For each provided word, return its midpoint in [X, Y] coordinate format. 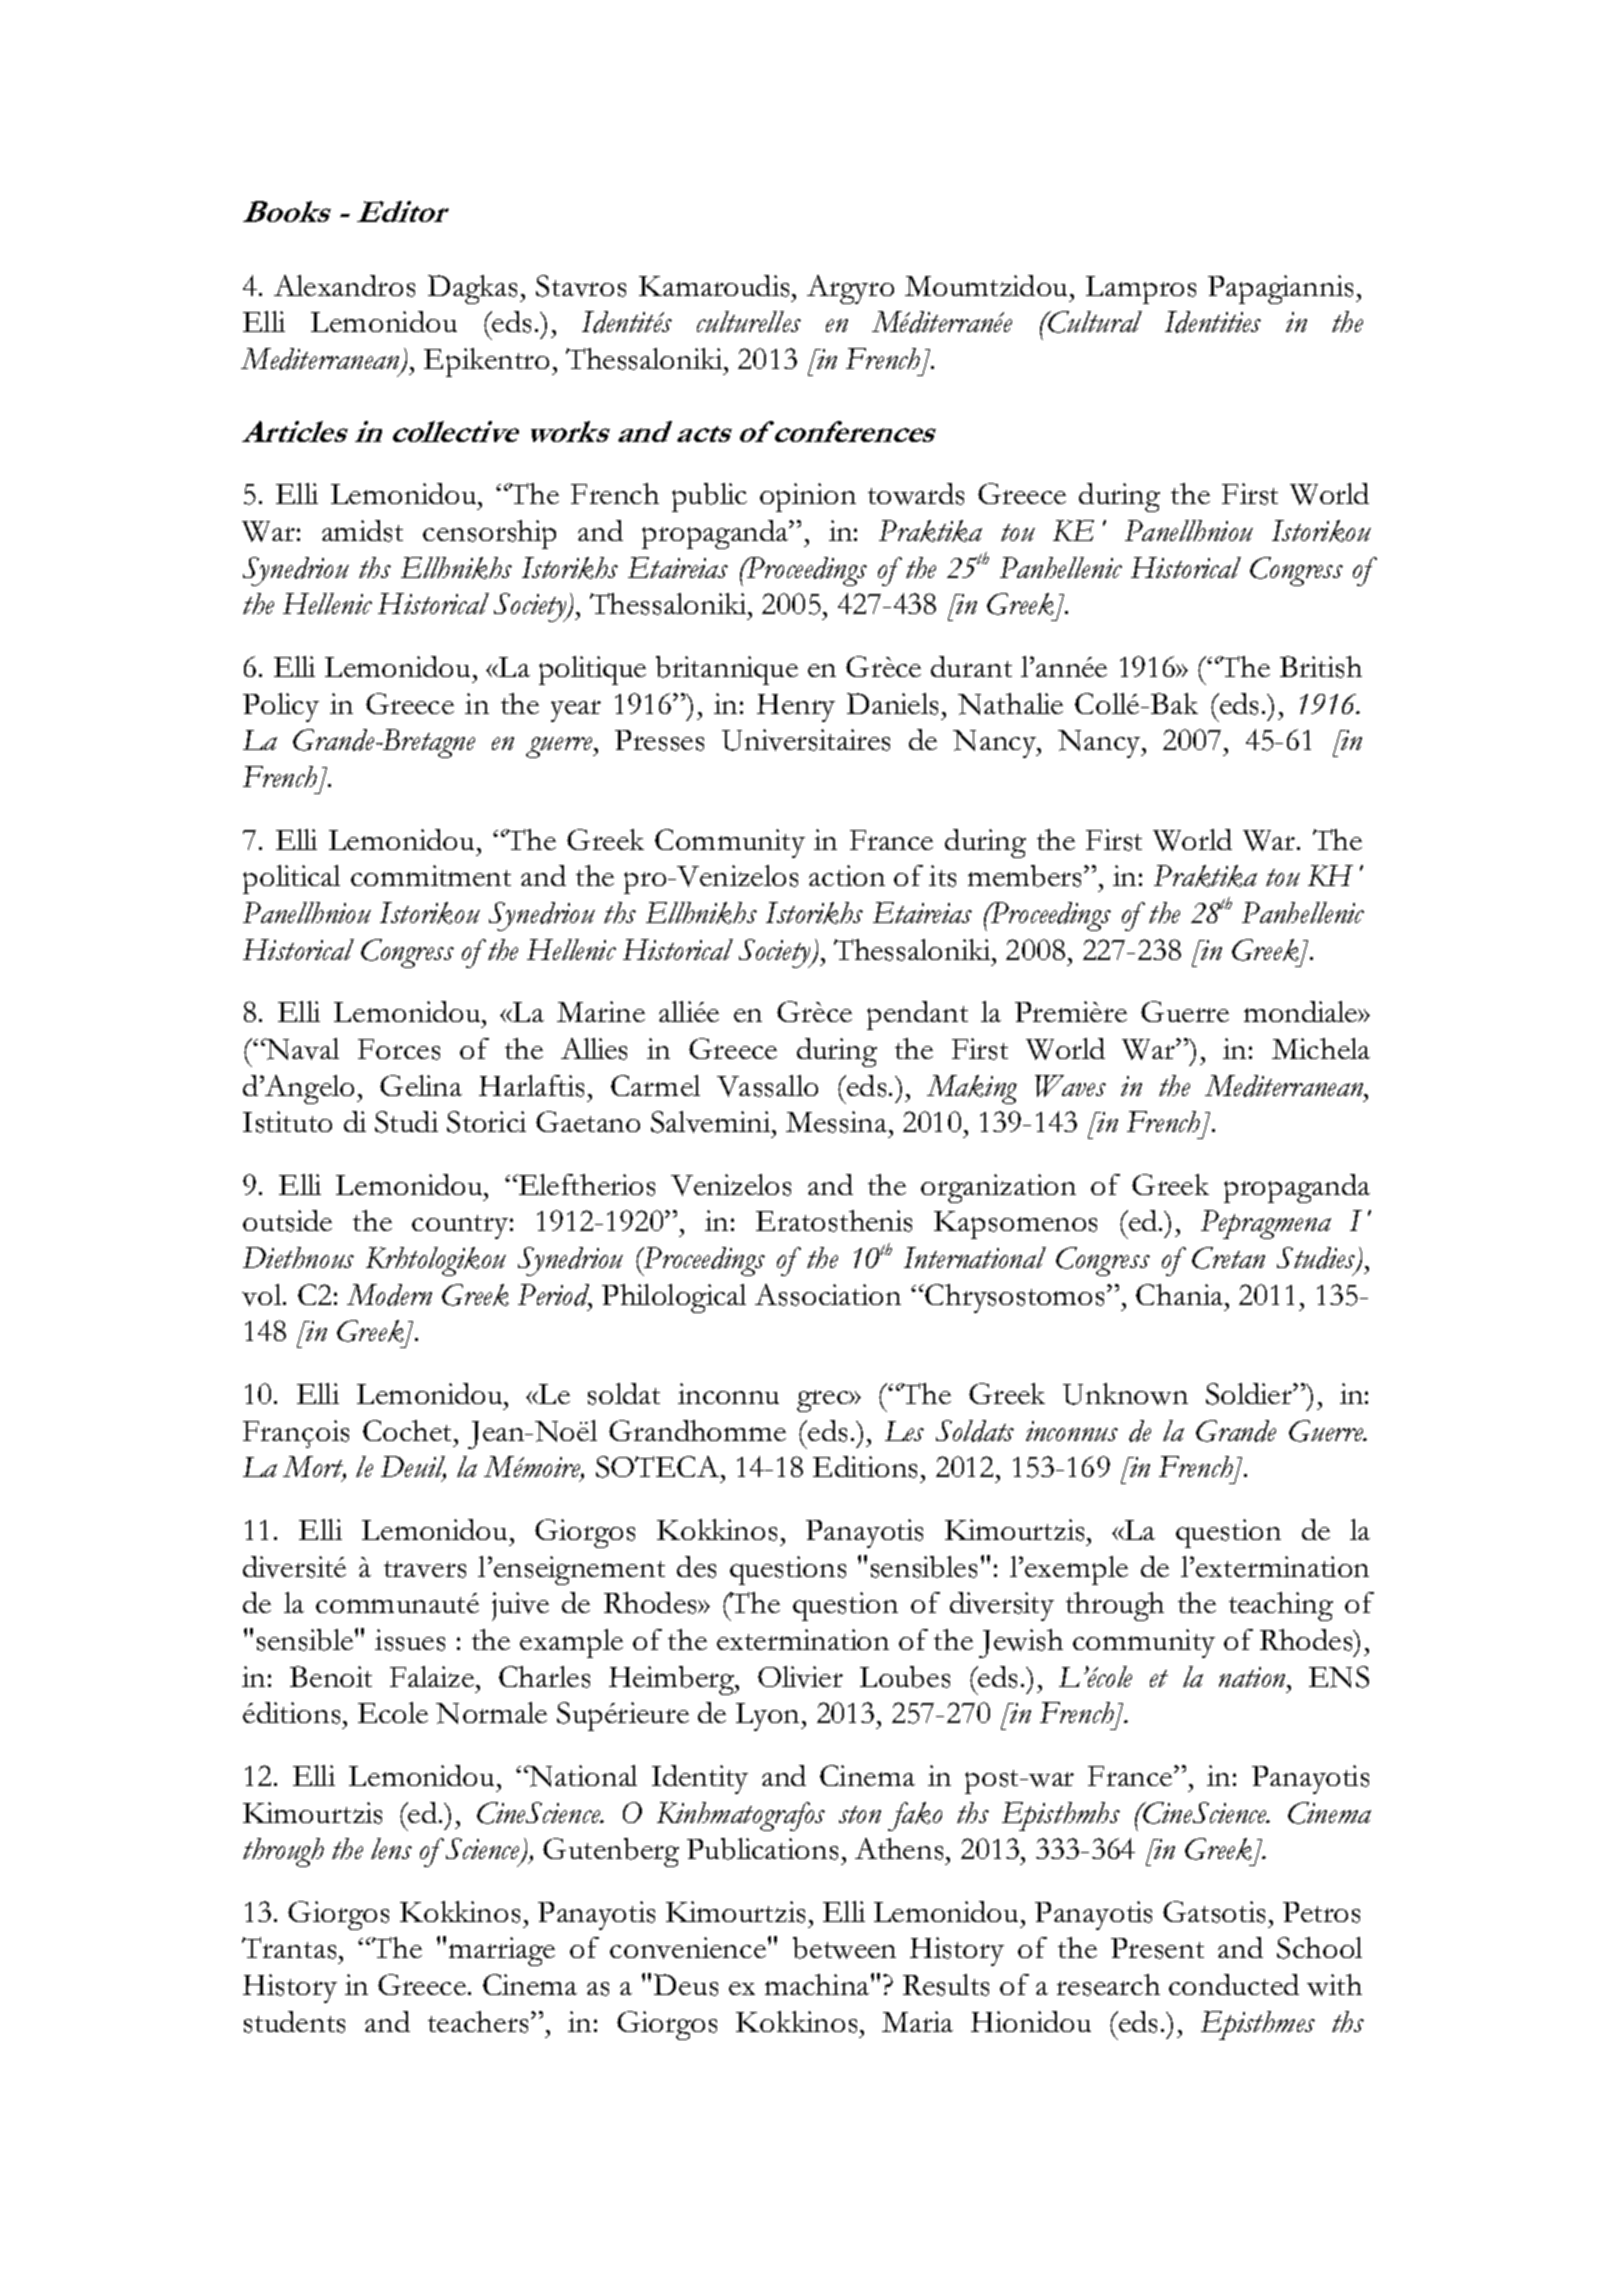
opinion [808, 497]
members [1026, 876]
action [847, 875]
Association [828, 1295]
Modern [389, 1295]
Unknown [1125, 1394]
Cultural [1094, 322]
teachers [478, 2022]
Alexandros [344, 286]
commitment [431, 875]
